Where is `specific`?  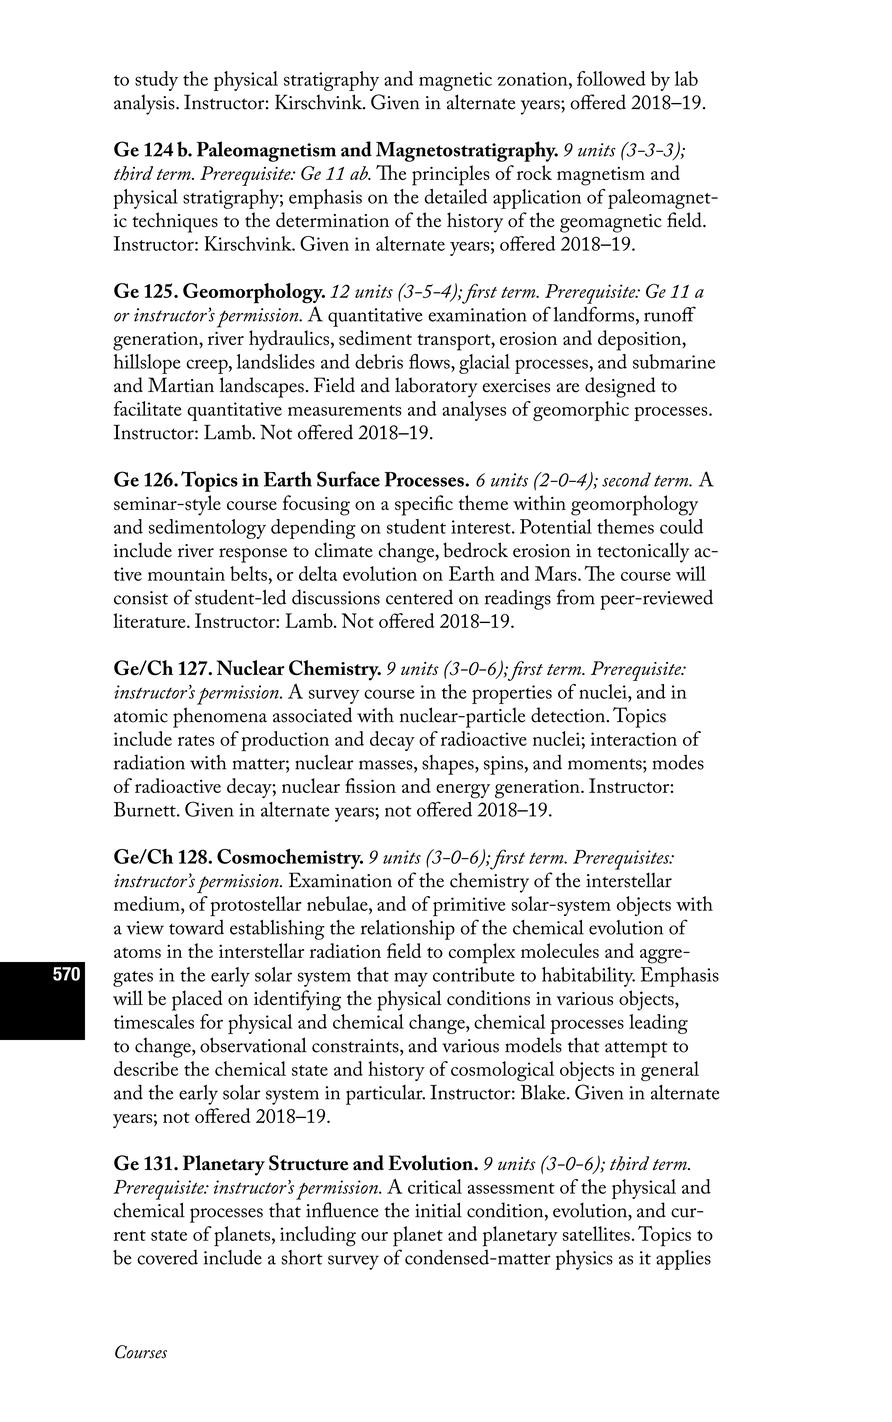
specific is located at coordinates (424, 505).
